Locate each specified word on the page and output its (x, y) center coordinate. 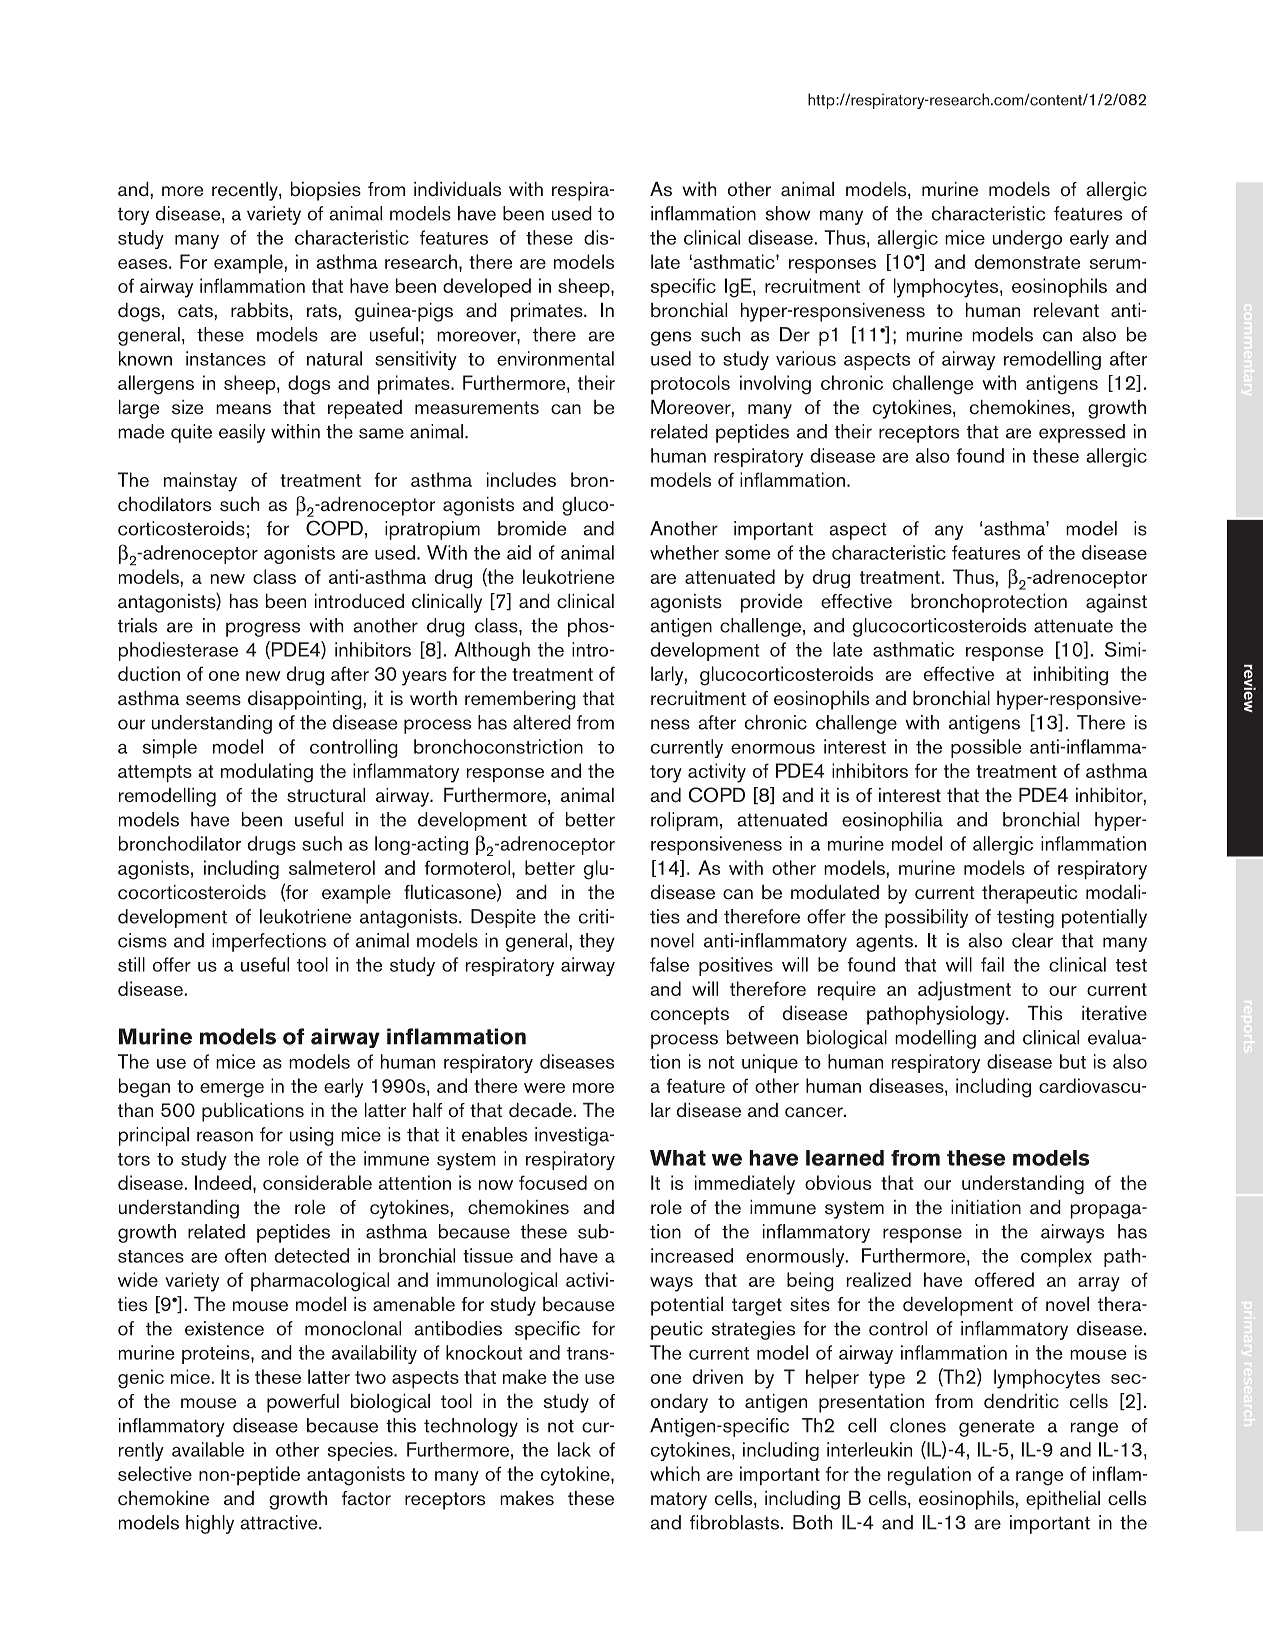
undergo (1027, 239)
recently (246, 191)
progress (263, 629)
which (675, 1473)
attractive (280, 1522)
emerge (232, 1090)
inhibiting (1071, 676)
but (1073, 1061)
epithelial (1063, 1500)
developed (487, 287)
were (544, 1088)
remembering (520, 700)
